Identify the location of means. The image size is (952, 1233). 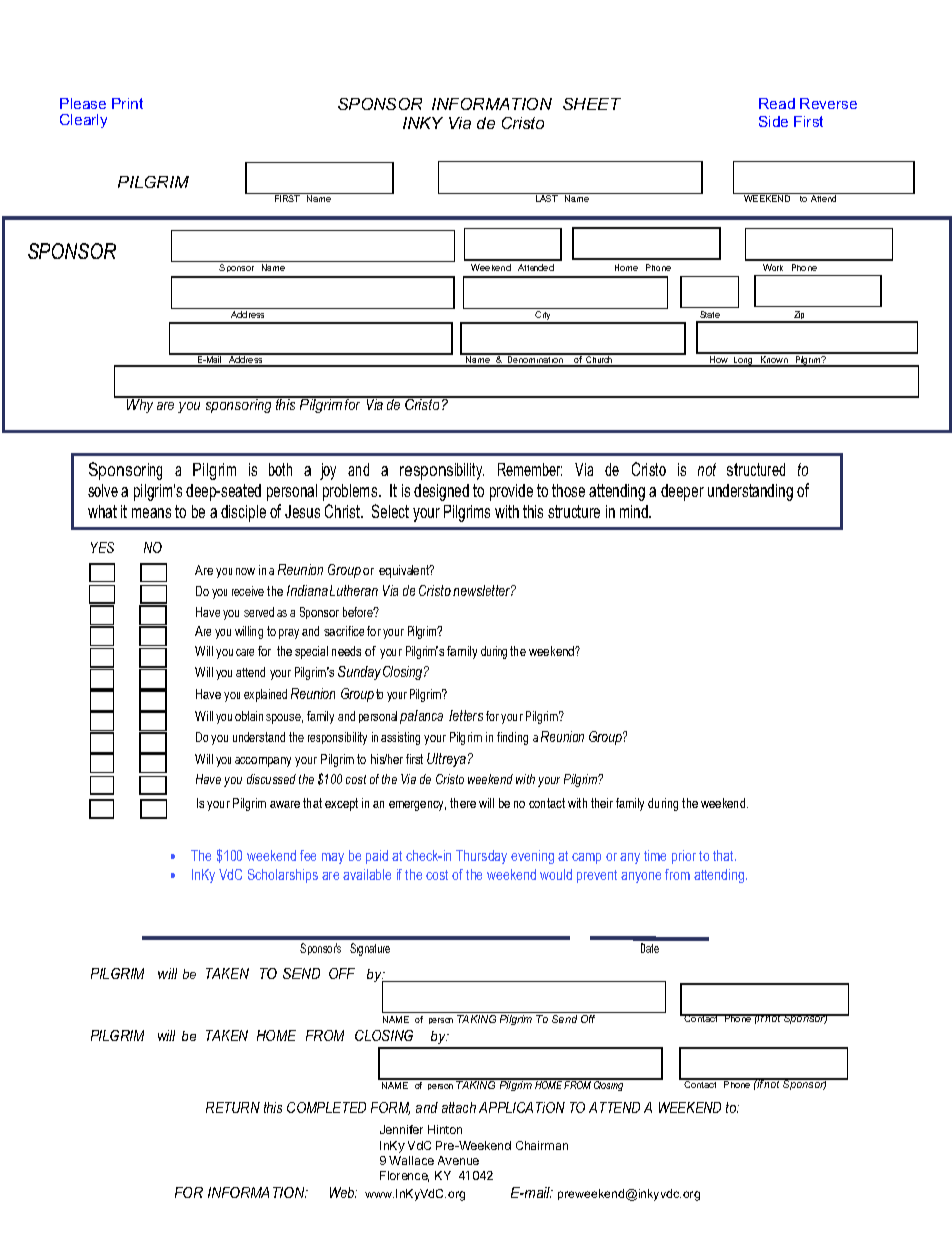
(151, 513).
